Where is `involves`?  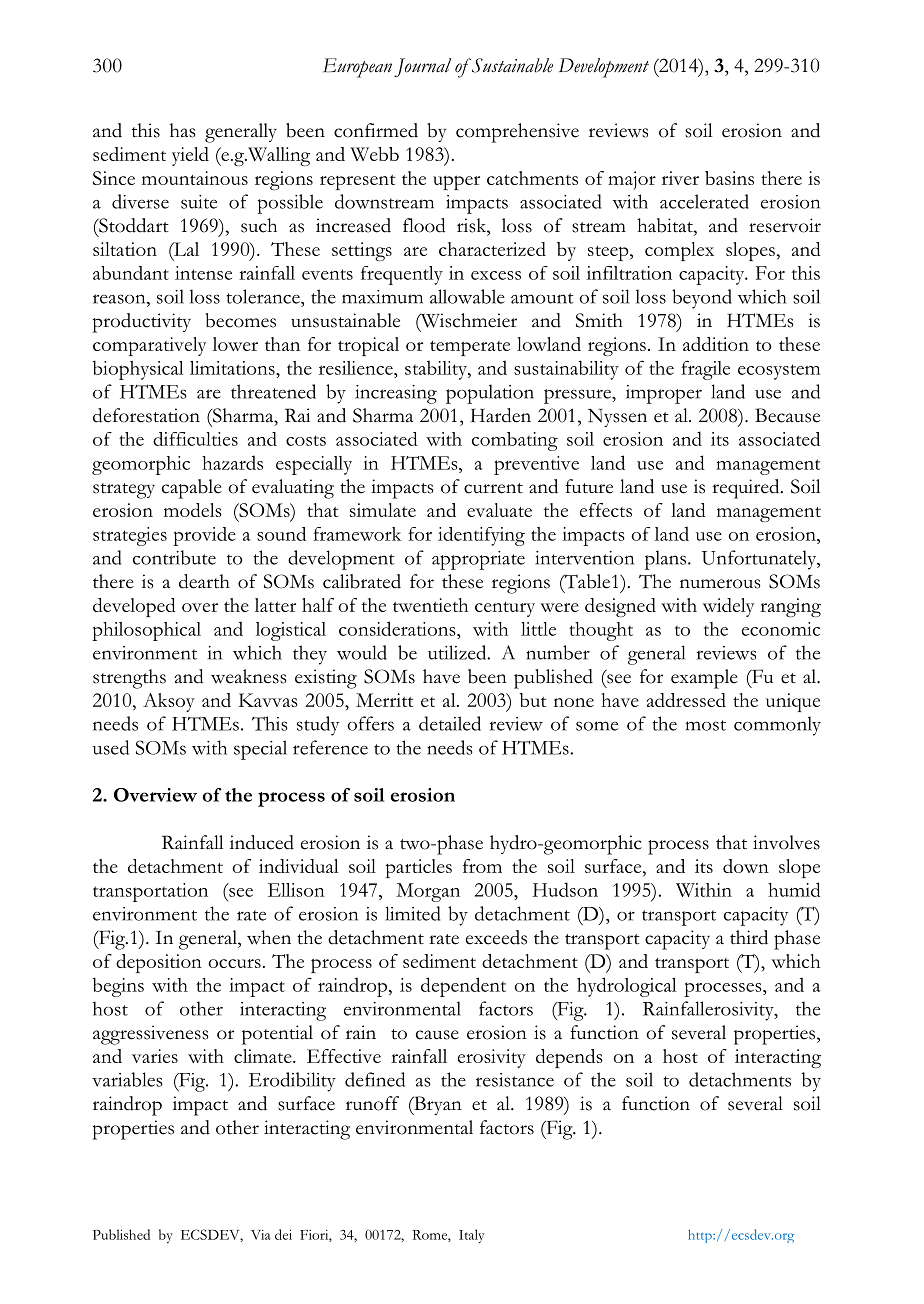 involves is located at coordinates (786, 842).
